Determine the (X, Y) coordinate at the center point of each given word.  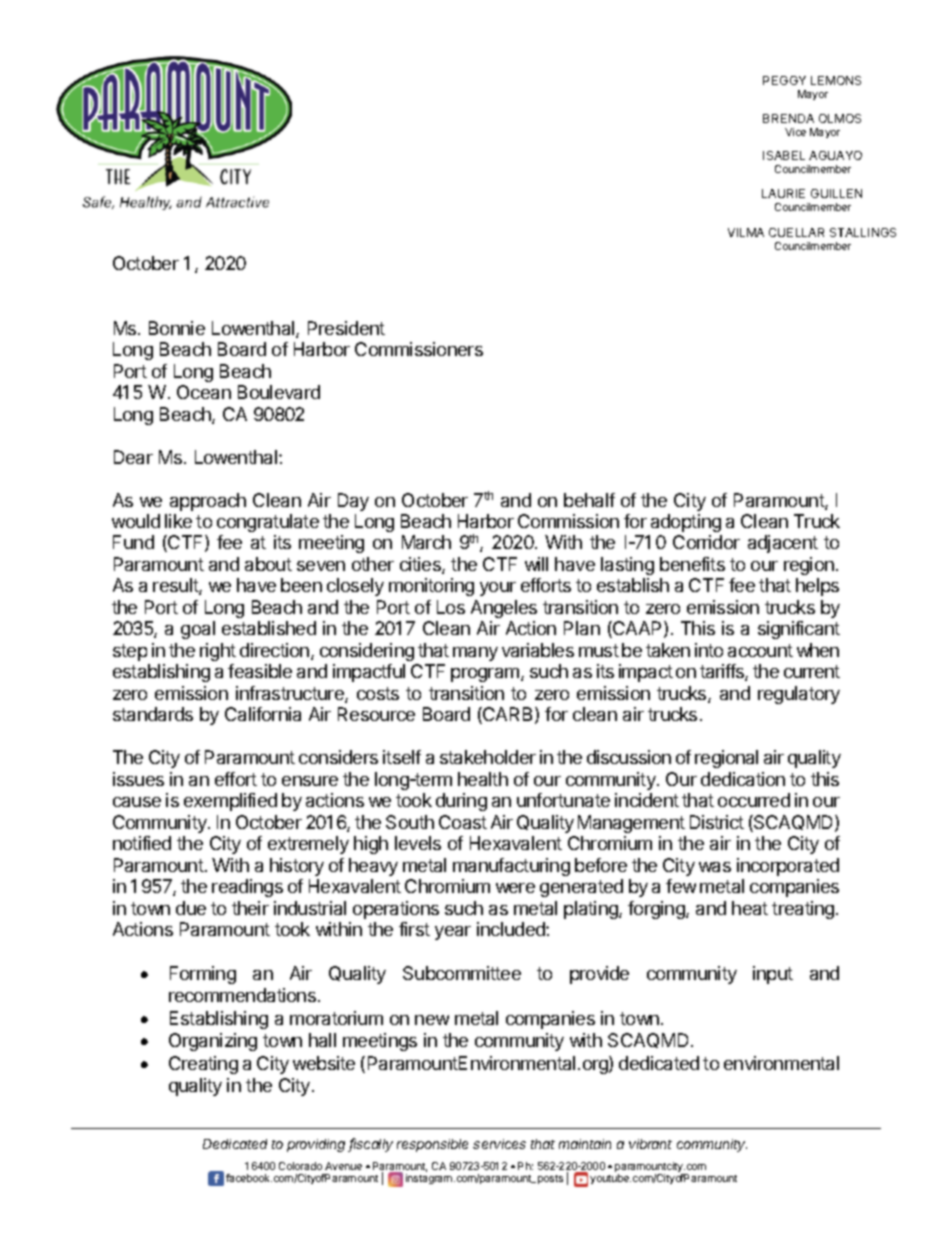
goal (198, 630)
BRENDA (788, 118)
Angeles (504, 609)
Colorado (300, 1166)
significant (799, 630)
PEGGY (784, 80)
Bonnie (177, 328)
